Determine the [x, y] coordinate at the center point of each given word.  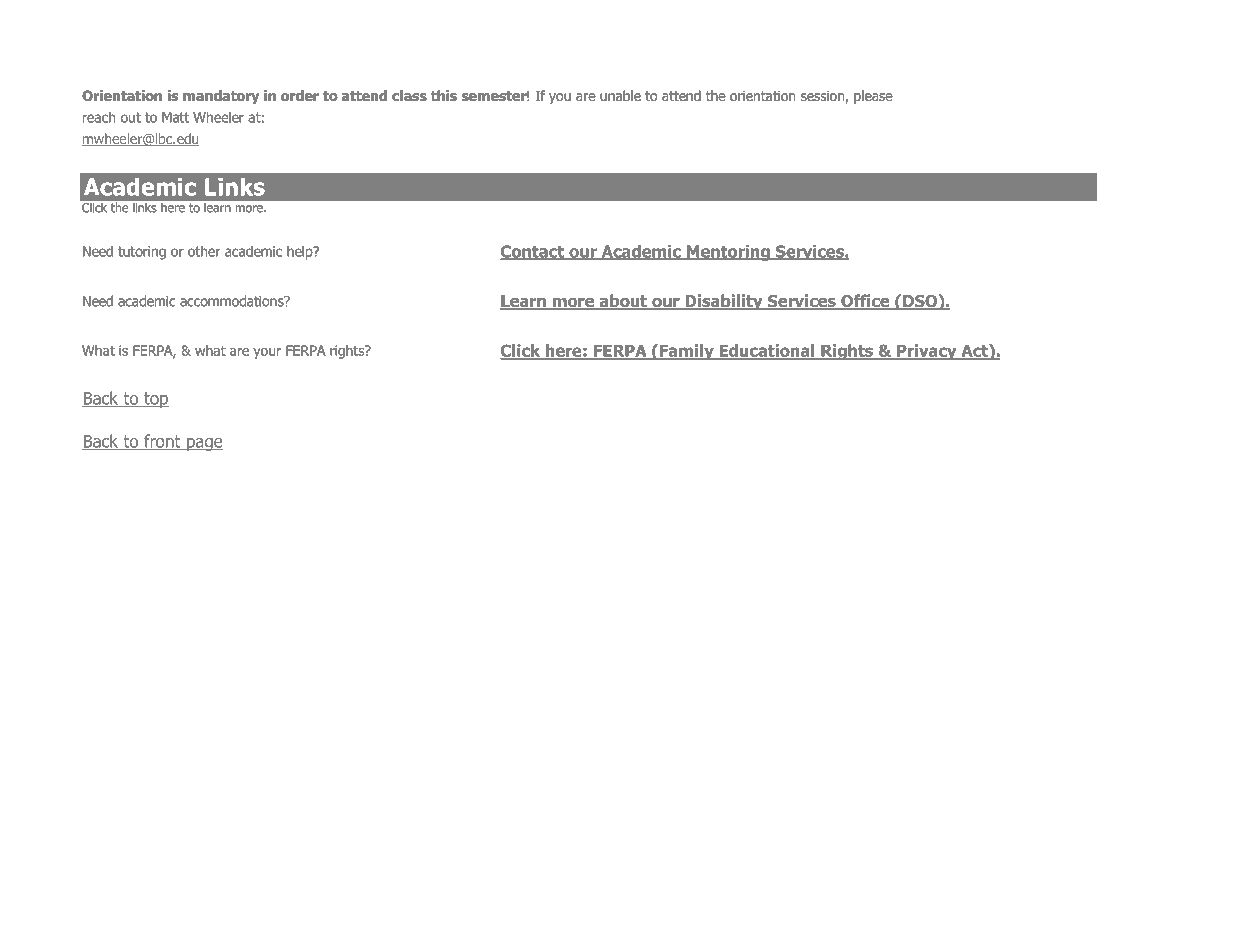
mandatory [221, 97]
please [873, 97]
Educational [767, 351]
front [162, 442]
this [444, 95]
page [203, 444]
